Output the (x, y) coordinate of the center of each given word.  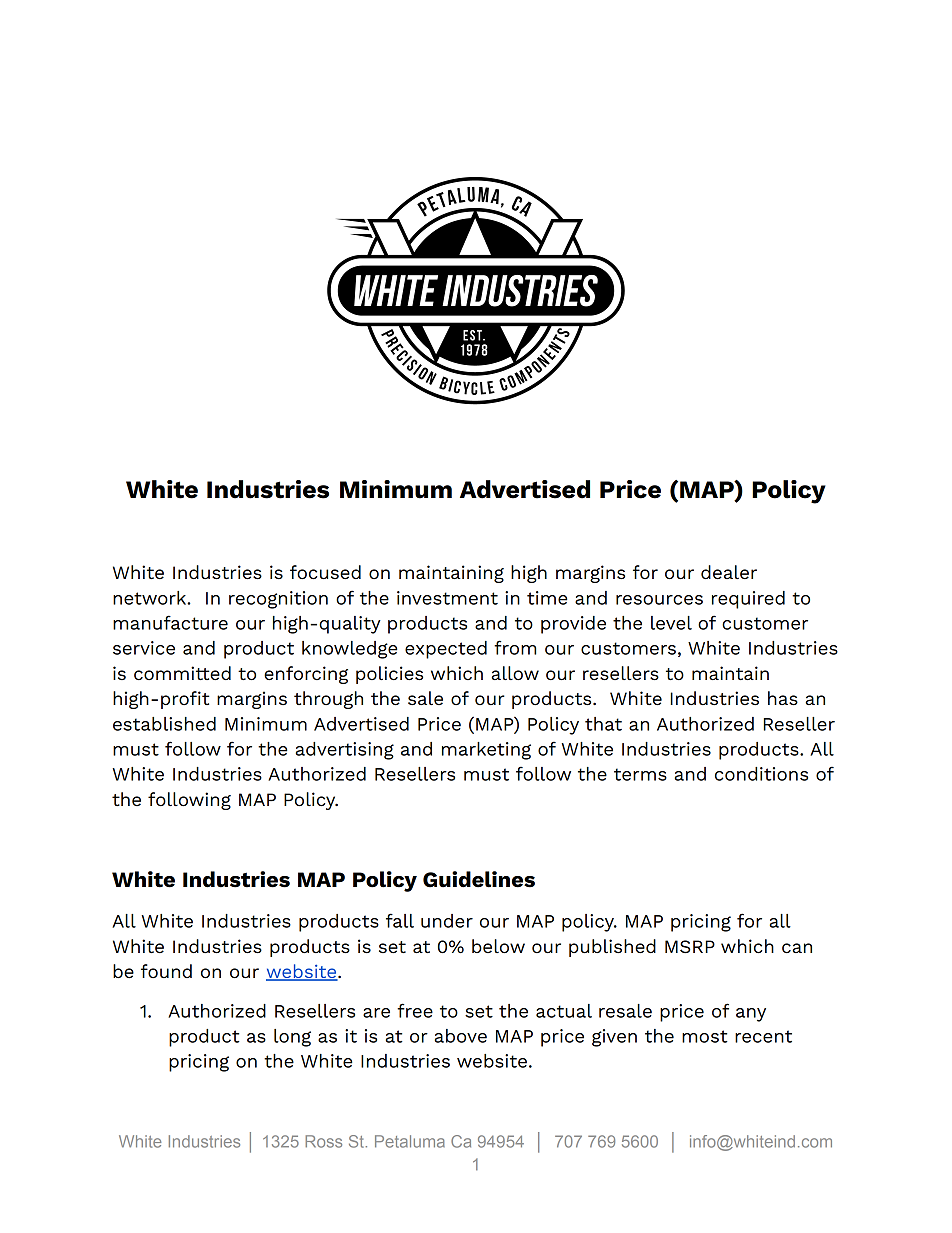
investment (447, 598)
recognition (278, 600)
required (748, 600)
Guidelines (479, 879)
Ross (323, 1141)
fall (400, 920)
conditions (761, 774)
